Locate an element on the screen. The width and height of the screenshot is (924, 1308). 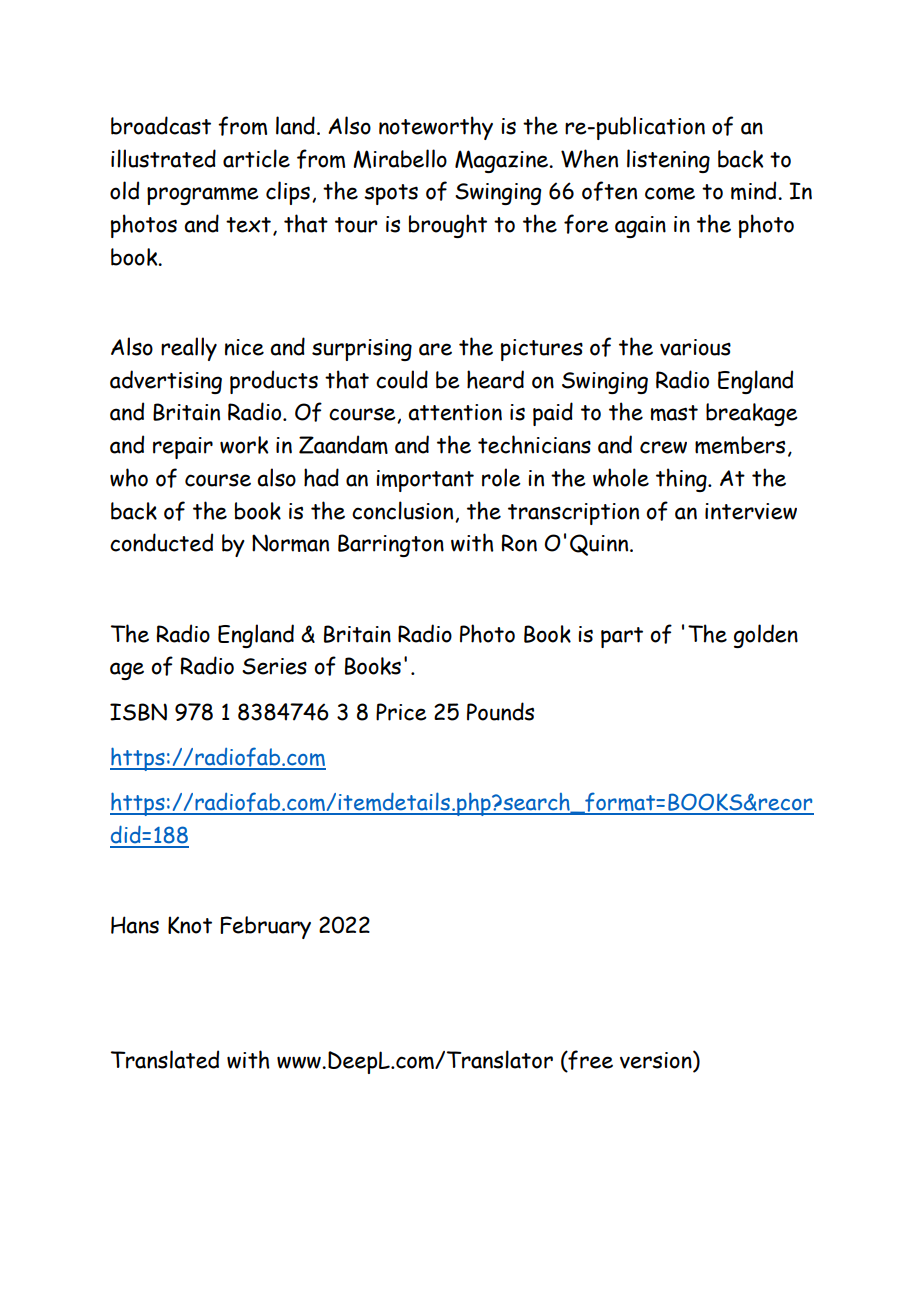
Translated is located at coordinates (165, 1059).
